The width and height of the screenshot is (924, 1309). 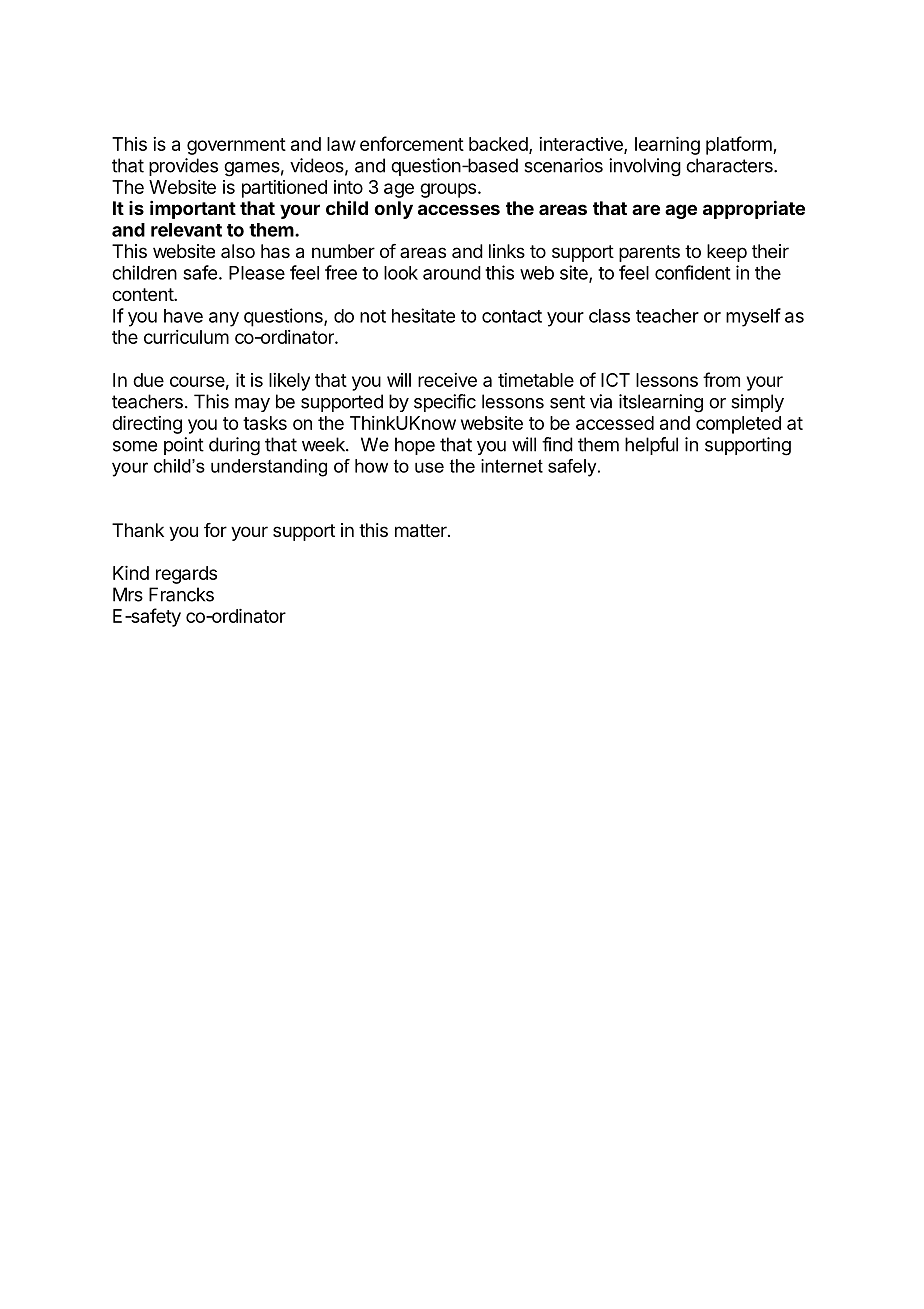 I want to click on hesitate, so click(x=423, y=315).
